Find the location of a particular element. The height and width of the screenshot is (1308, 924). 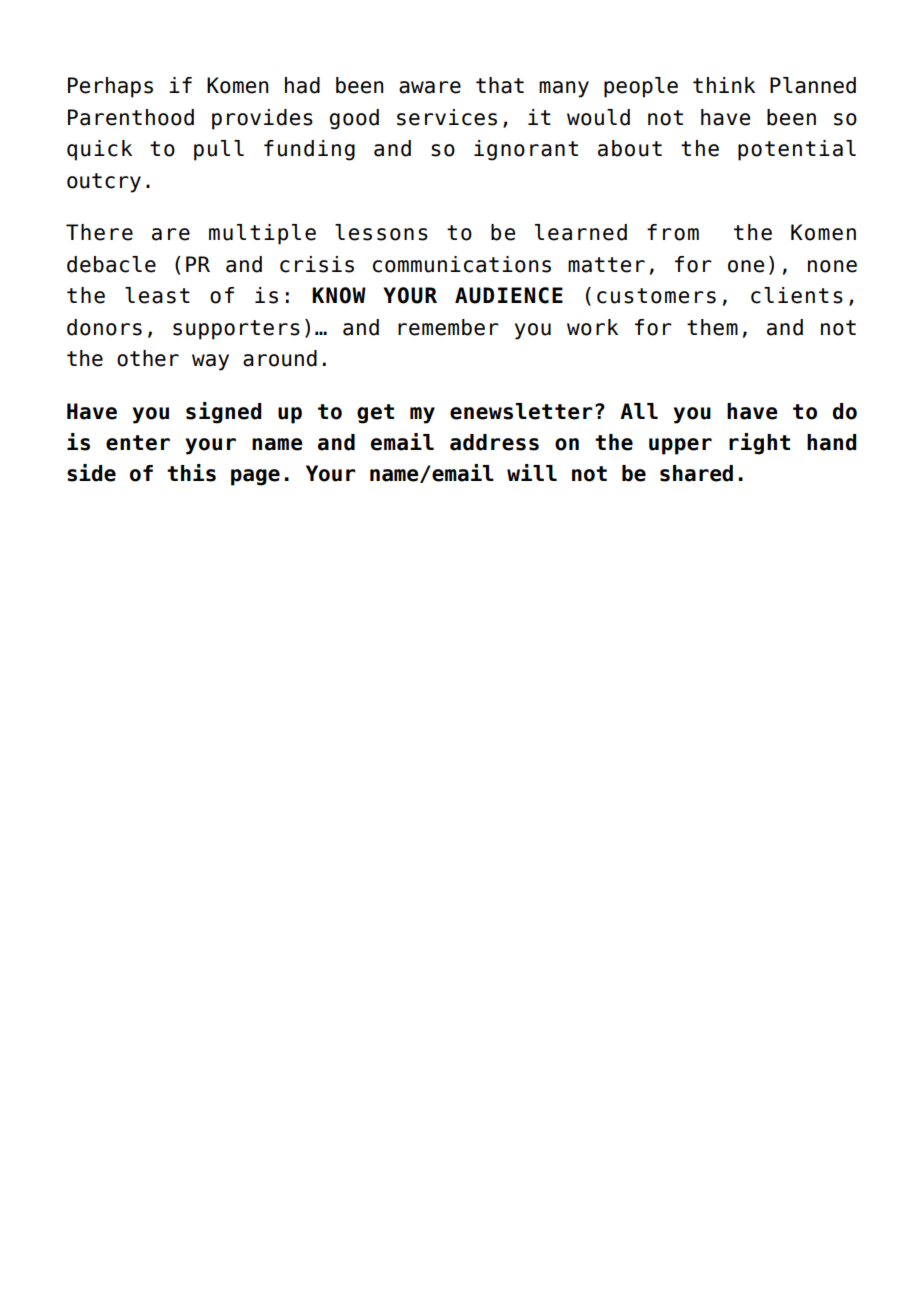

think is located at coordinates (724, 85).
